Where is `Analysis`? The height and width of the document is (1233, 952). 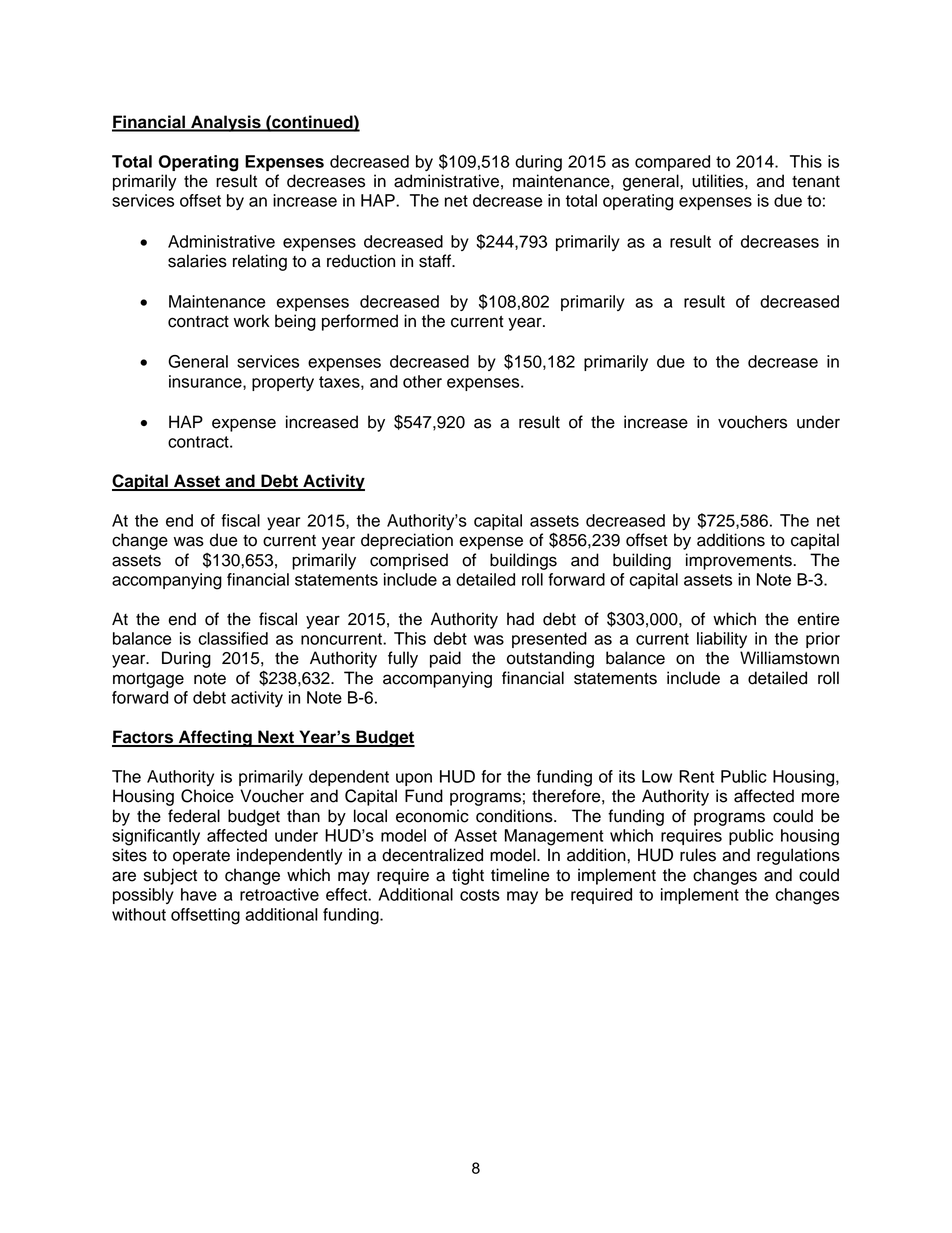 Analysis is located at coordinates (226, 123).
